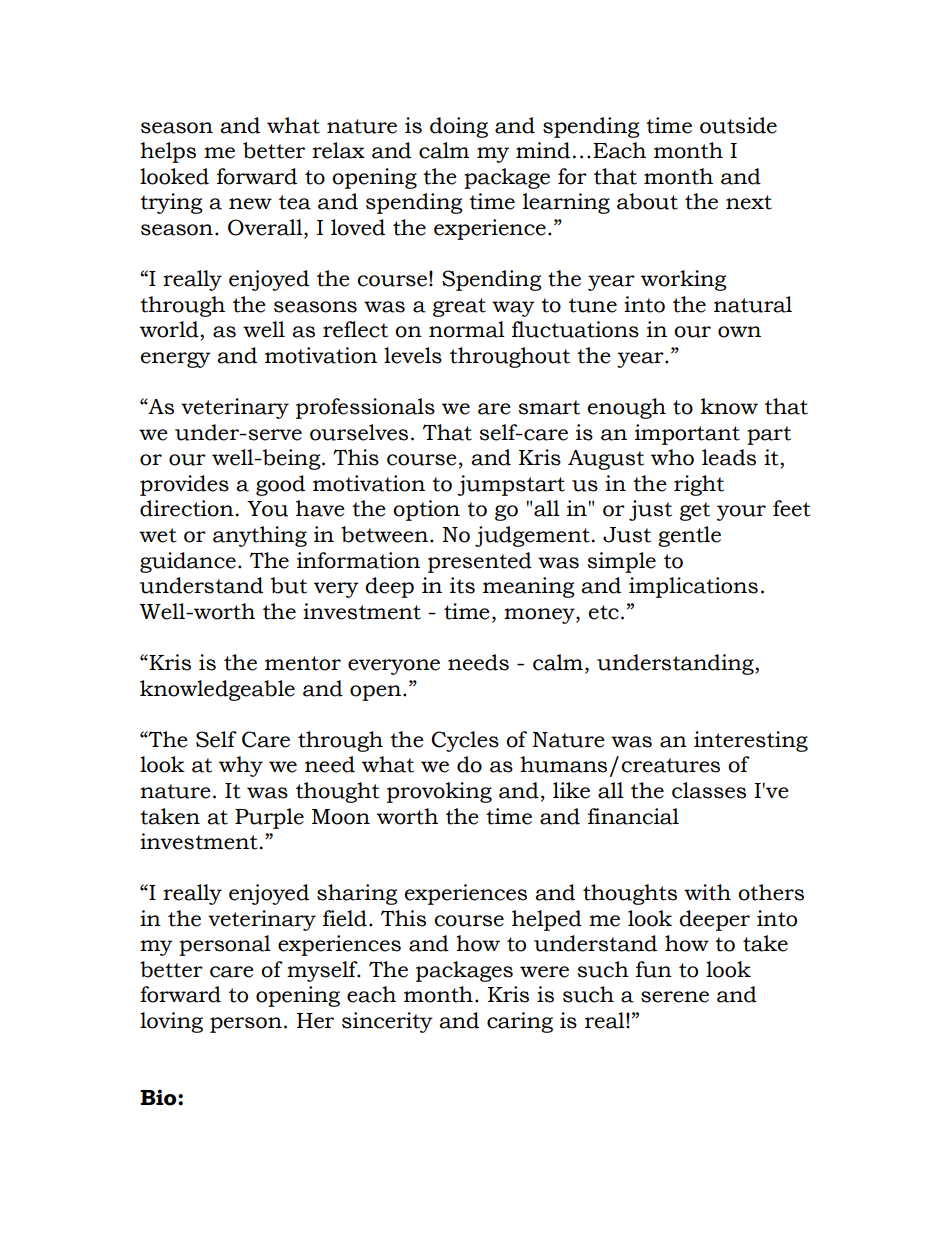  Describe the element at coordinates (751, 741) in the document. I see `interesting` at that location.
